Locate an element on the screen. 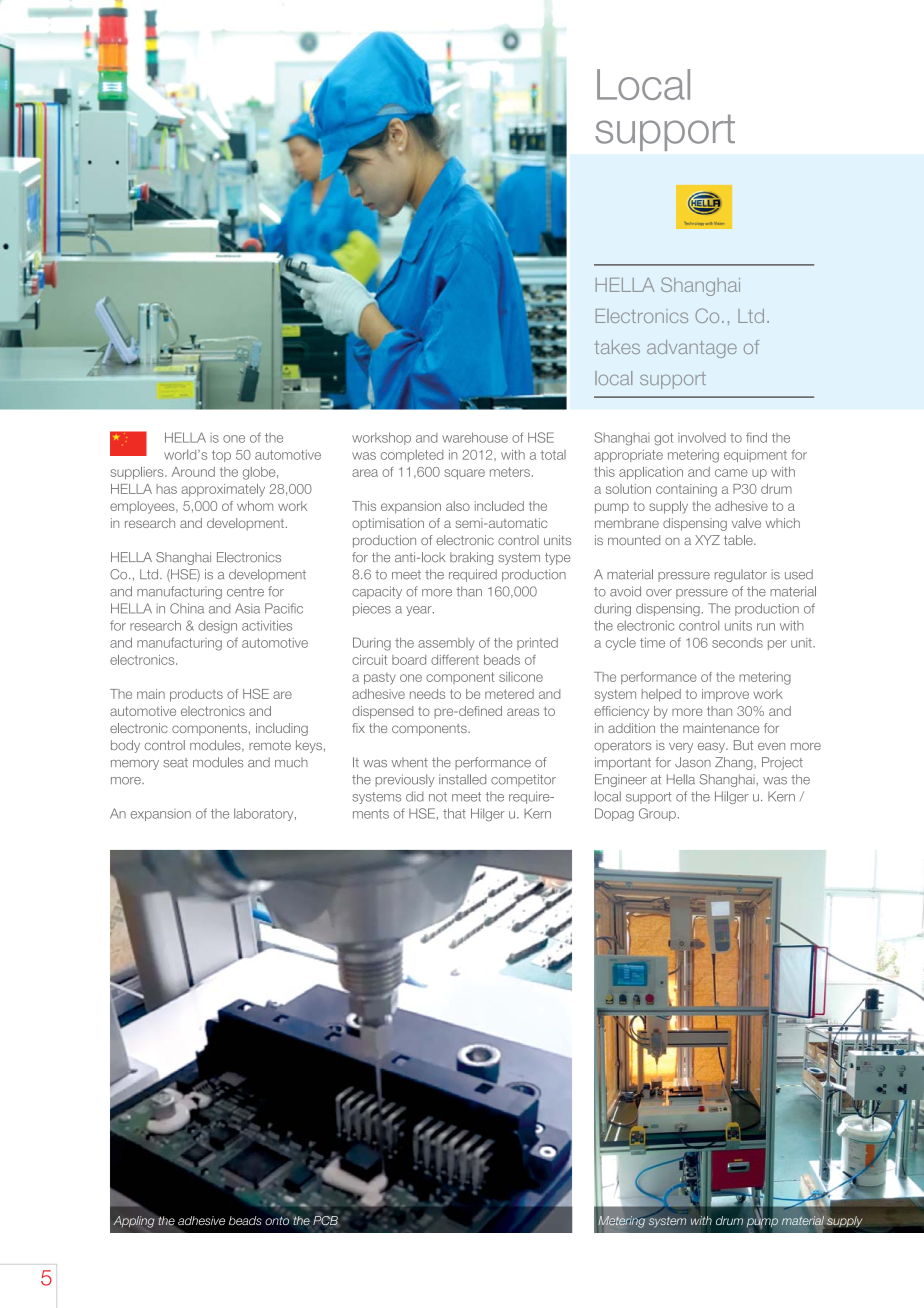  not is located at coordinates (438, 797).
